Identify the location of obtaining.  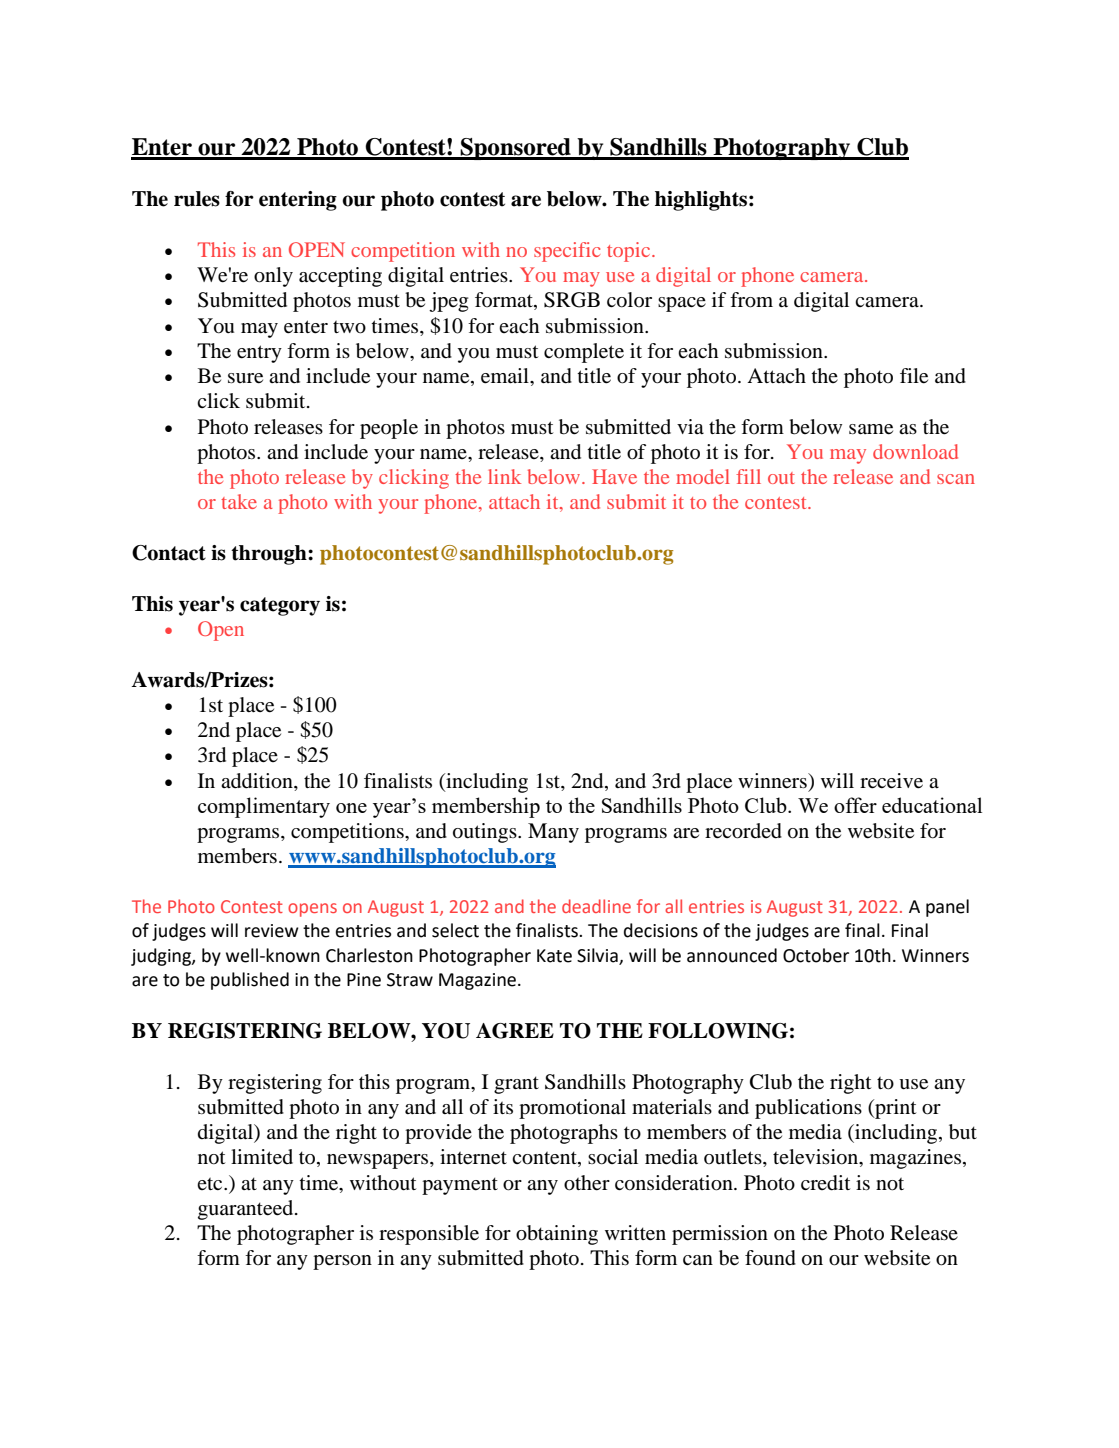
(557, 1235).
